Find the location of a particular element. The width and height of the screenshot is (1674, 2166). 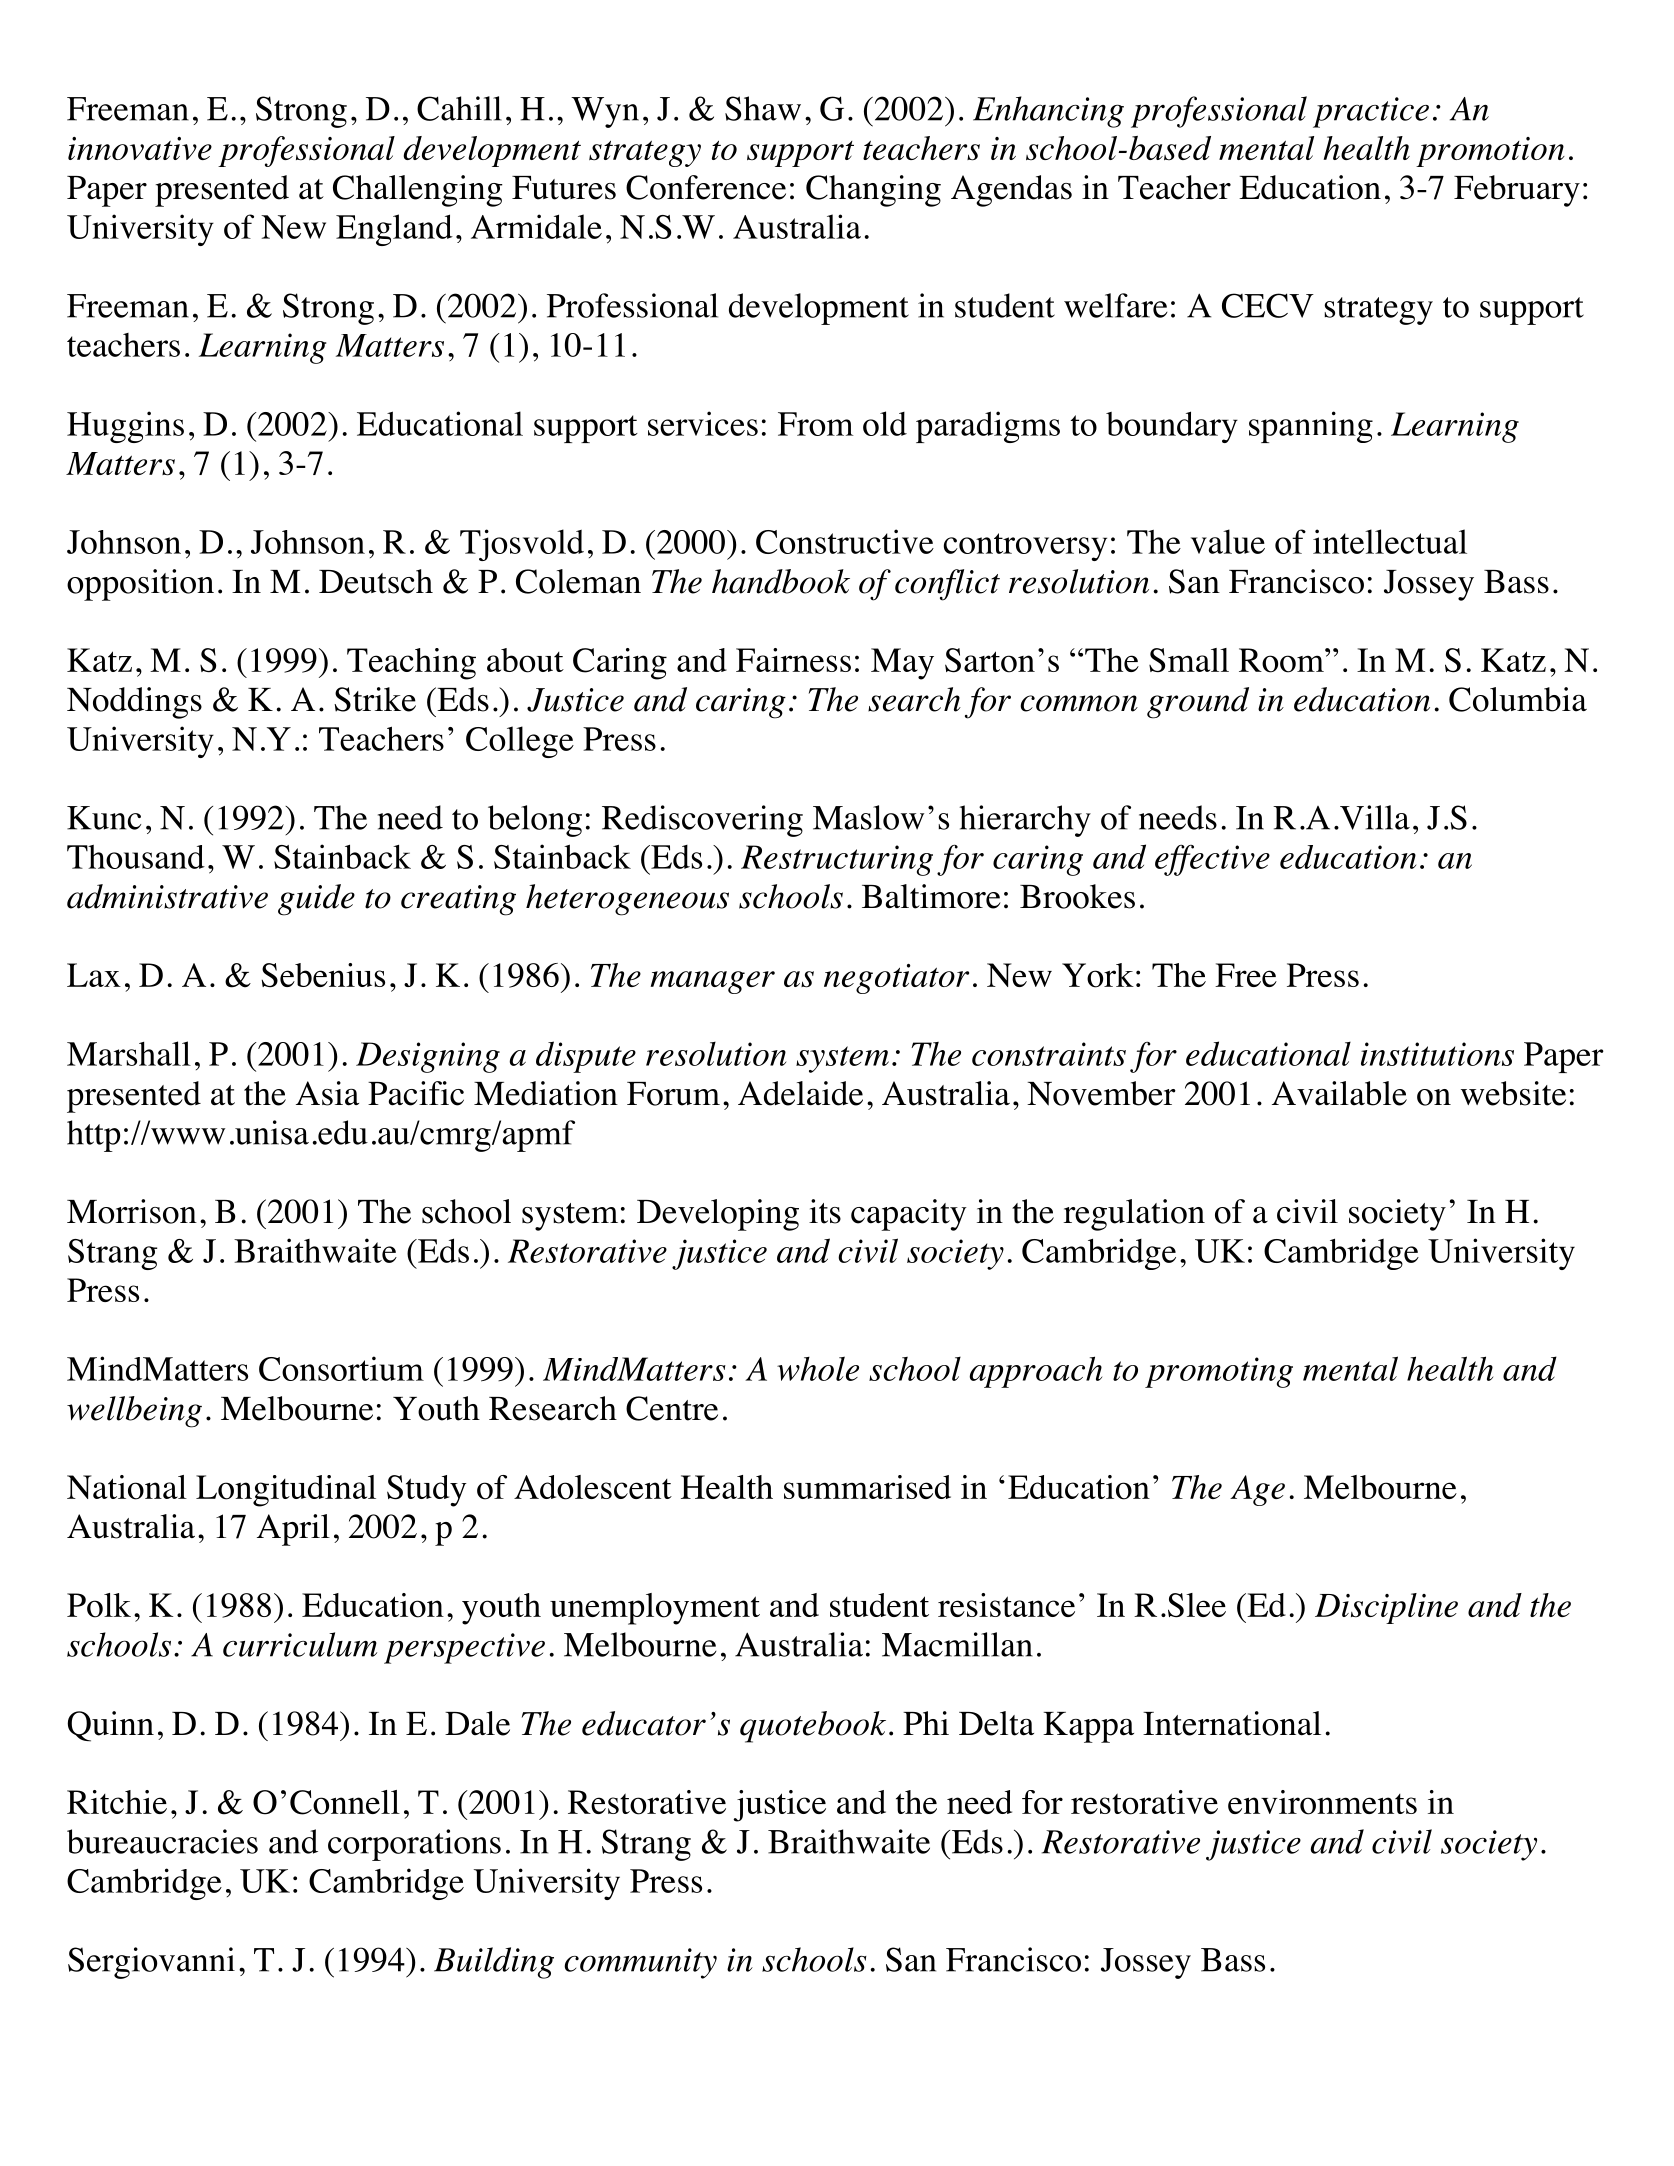

Available is located at coordinates (1339, 1093).
